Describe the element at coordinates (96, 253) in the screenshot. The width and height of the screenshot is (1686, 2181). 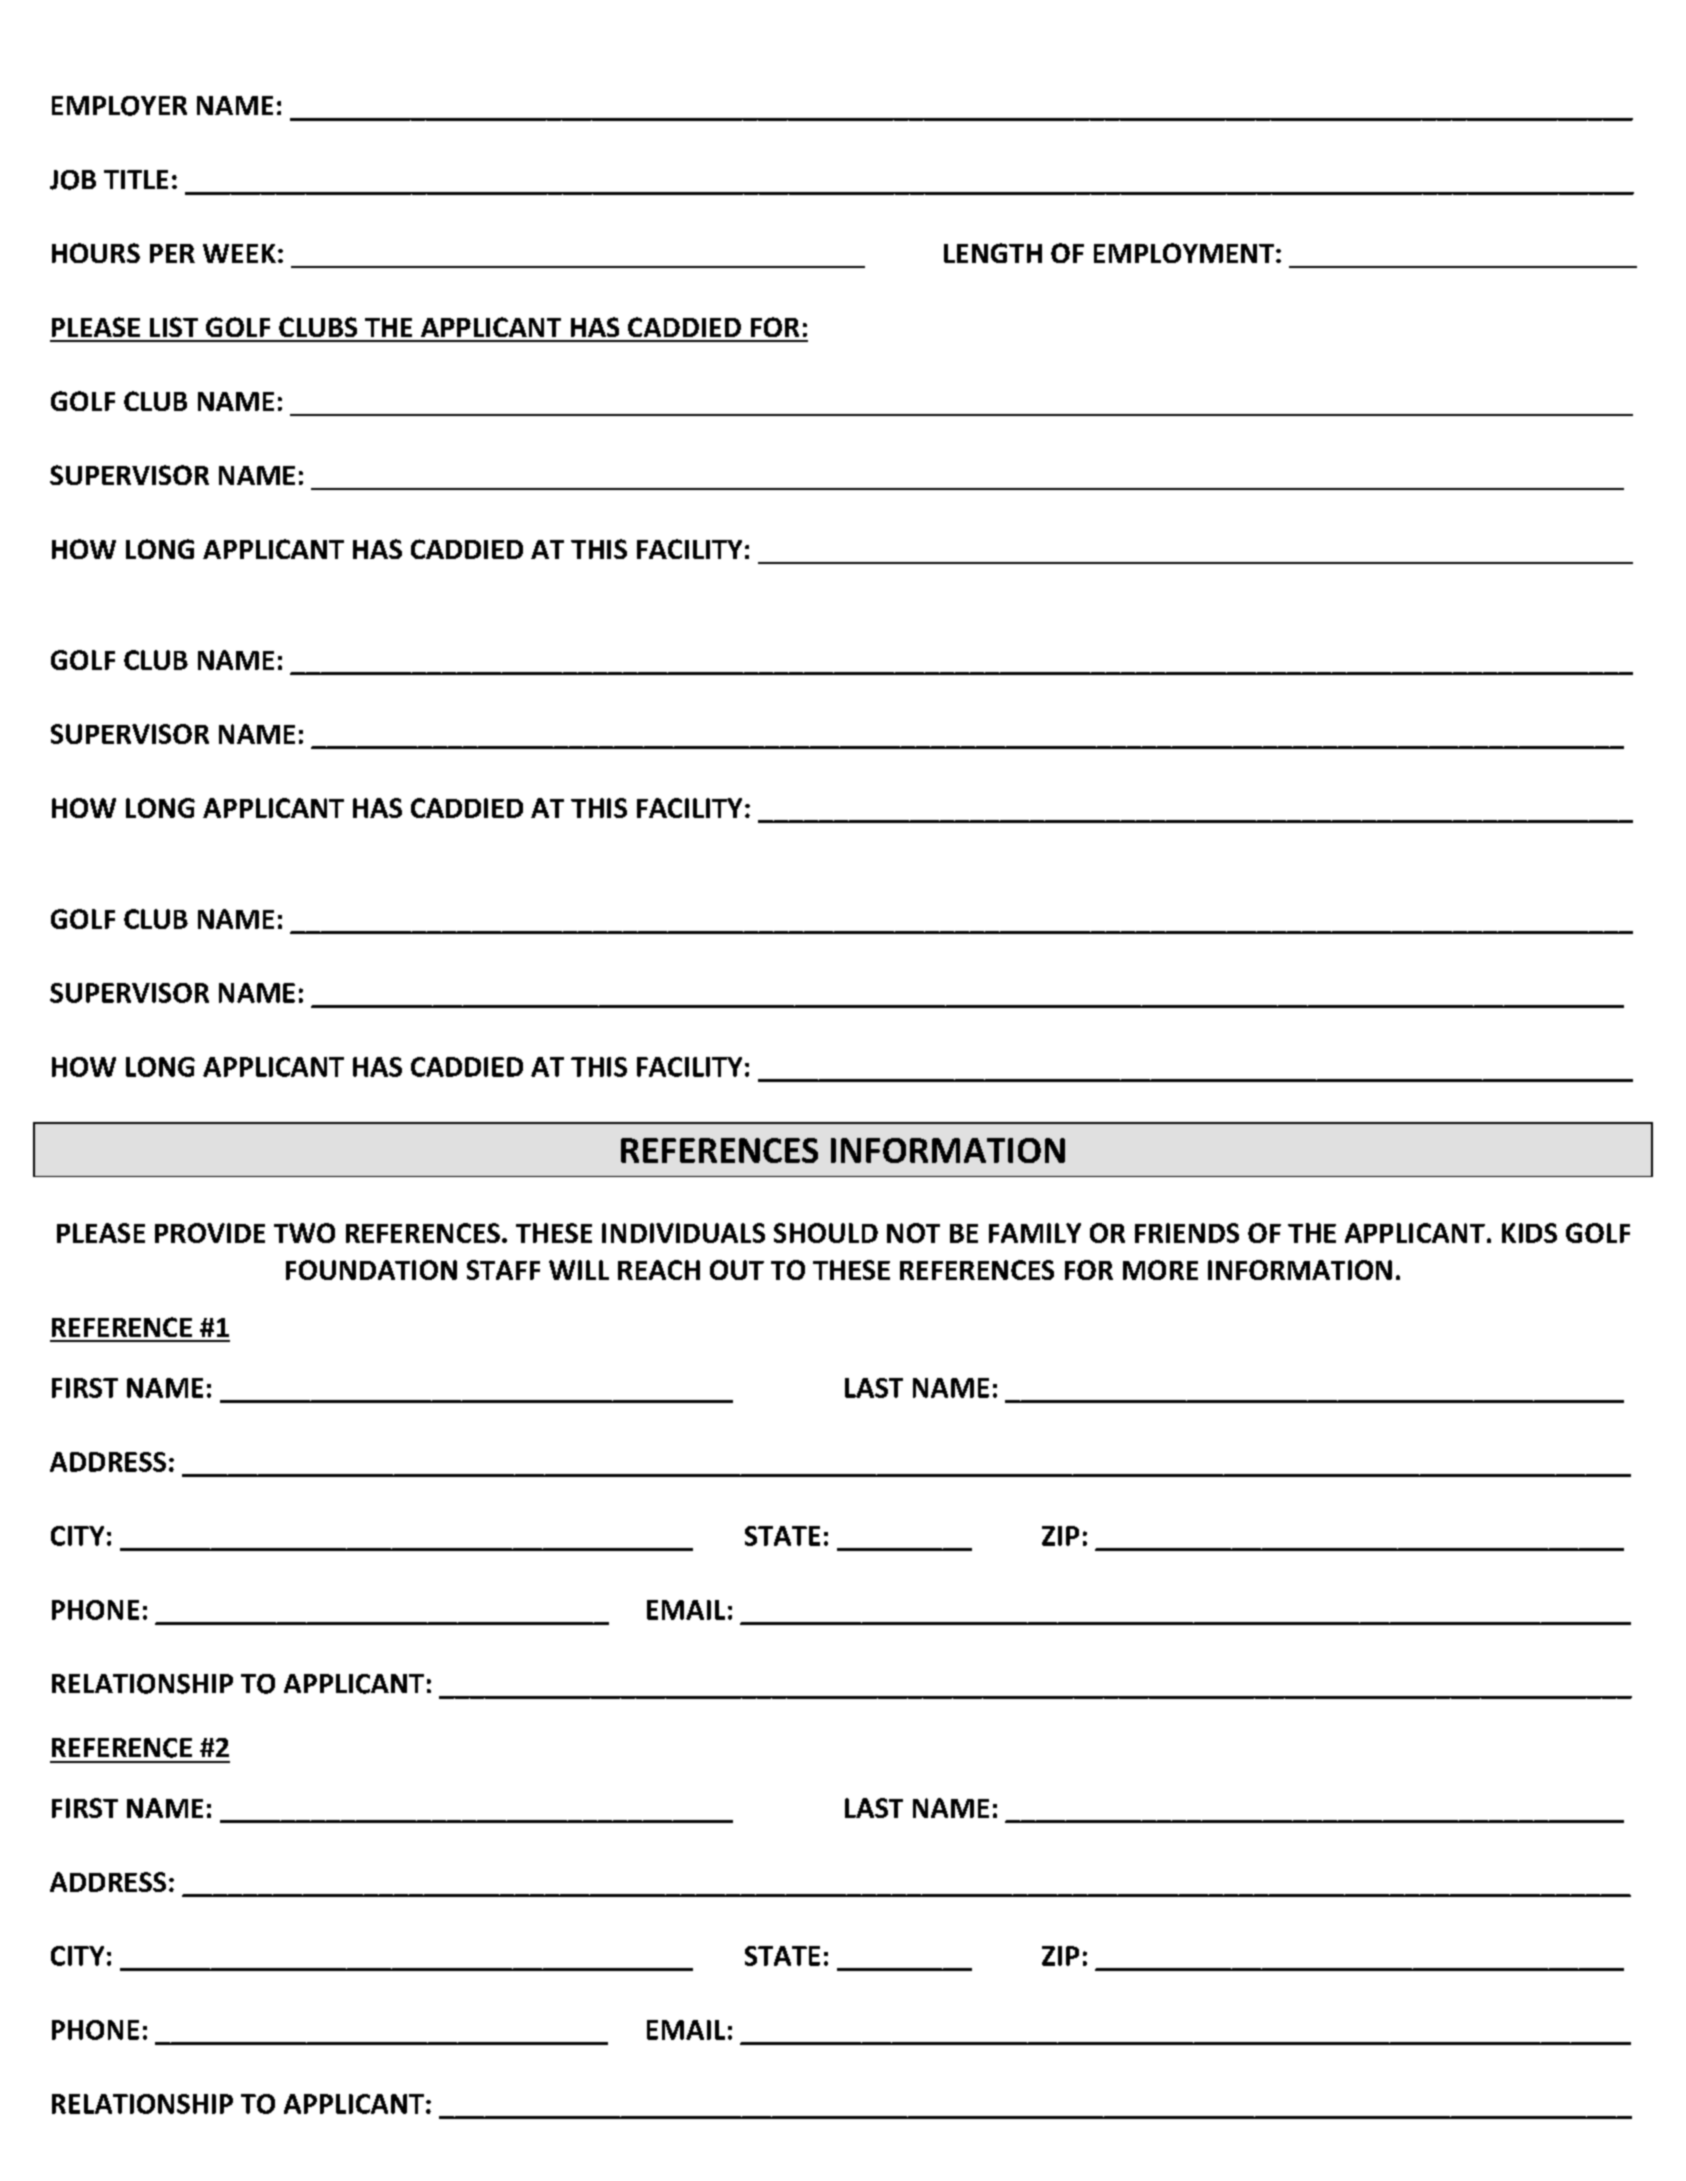
I see `HOURS` at that location.
